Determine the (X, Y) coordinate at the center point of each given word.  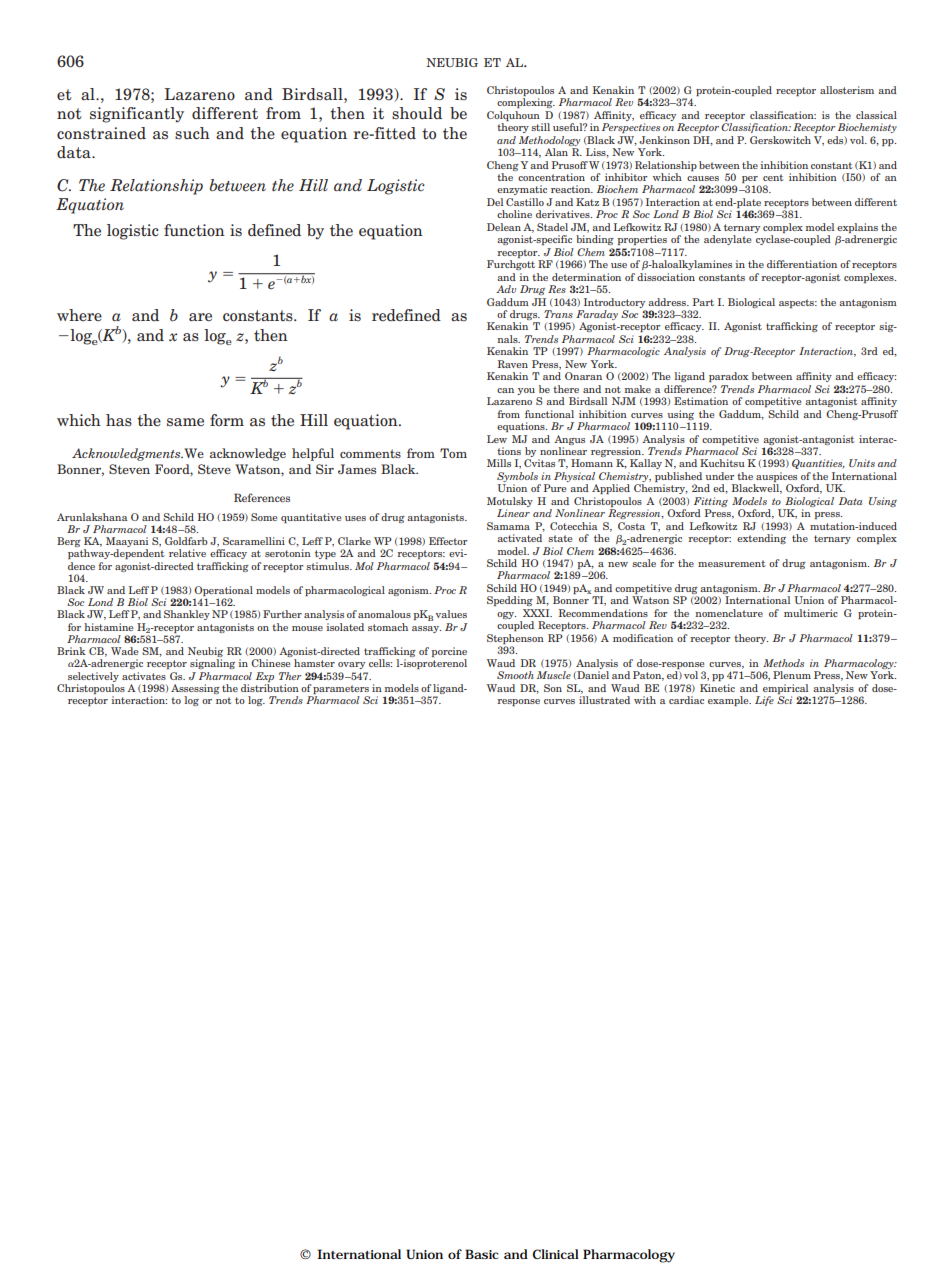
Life (764, 701)
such (192, 133)
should (417, 113)
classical (876, 115)
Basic (481, 1254)
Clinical (556, 1254)
